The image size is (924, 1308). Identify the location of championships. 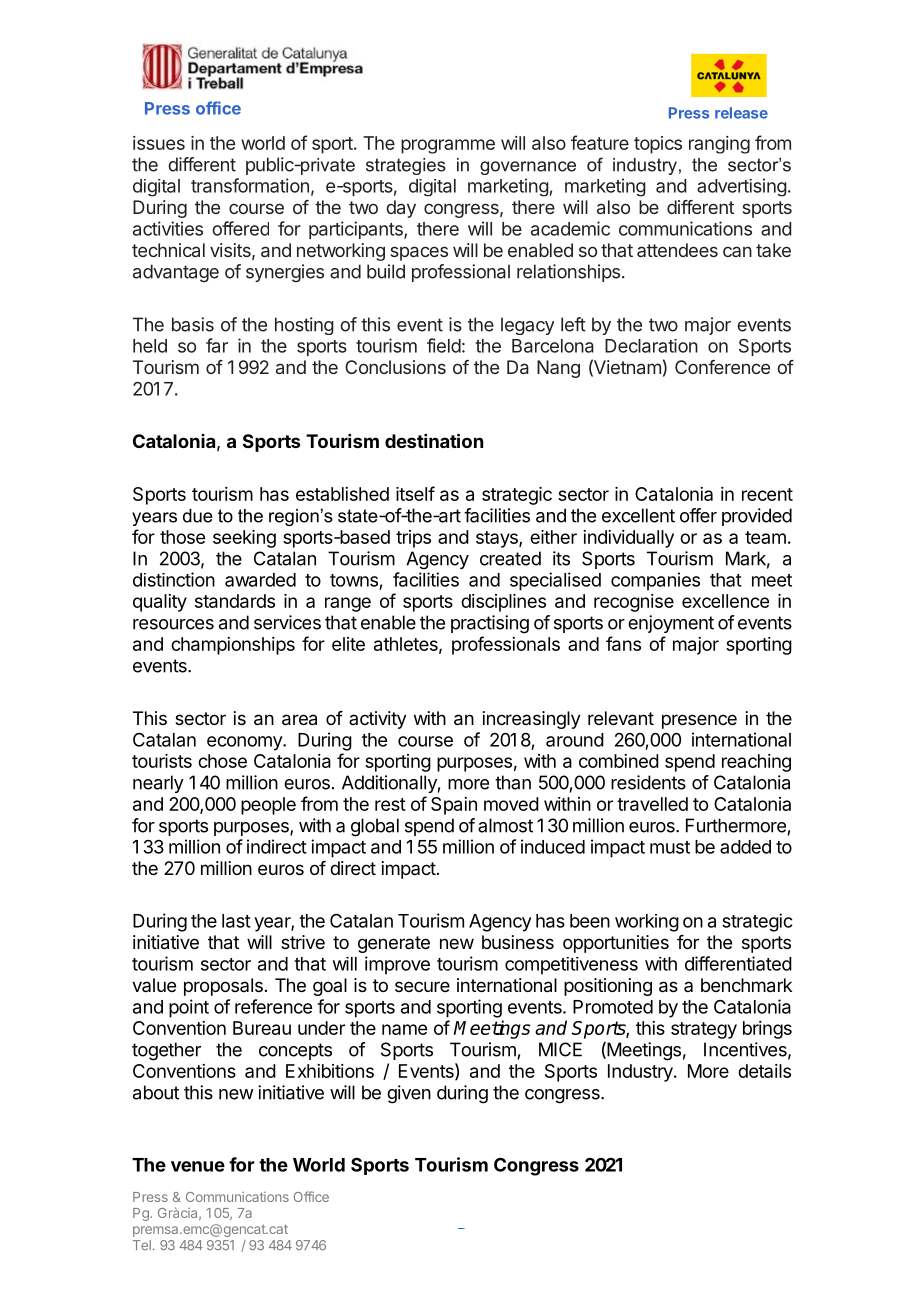
(233, 646).
